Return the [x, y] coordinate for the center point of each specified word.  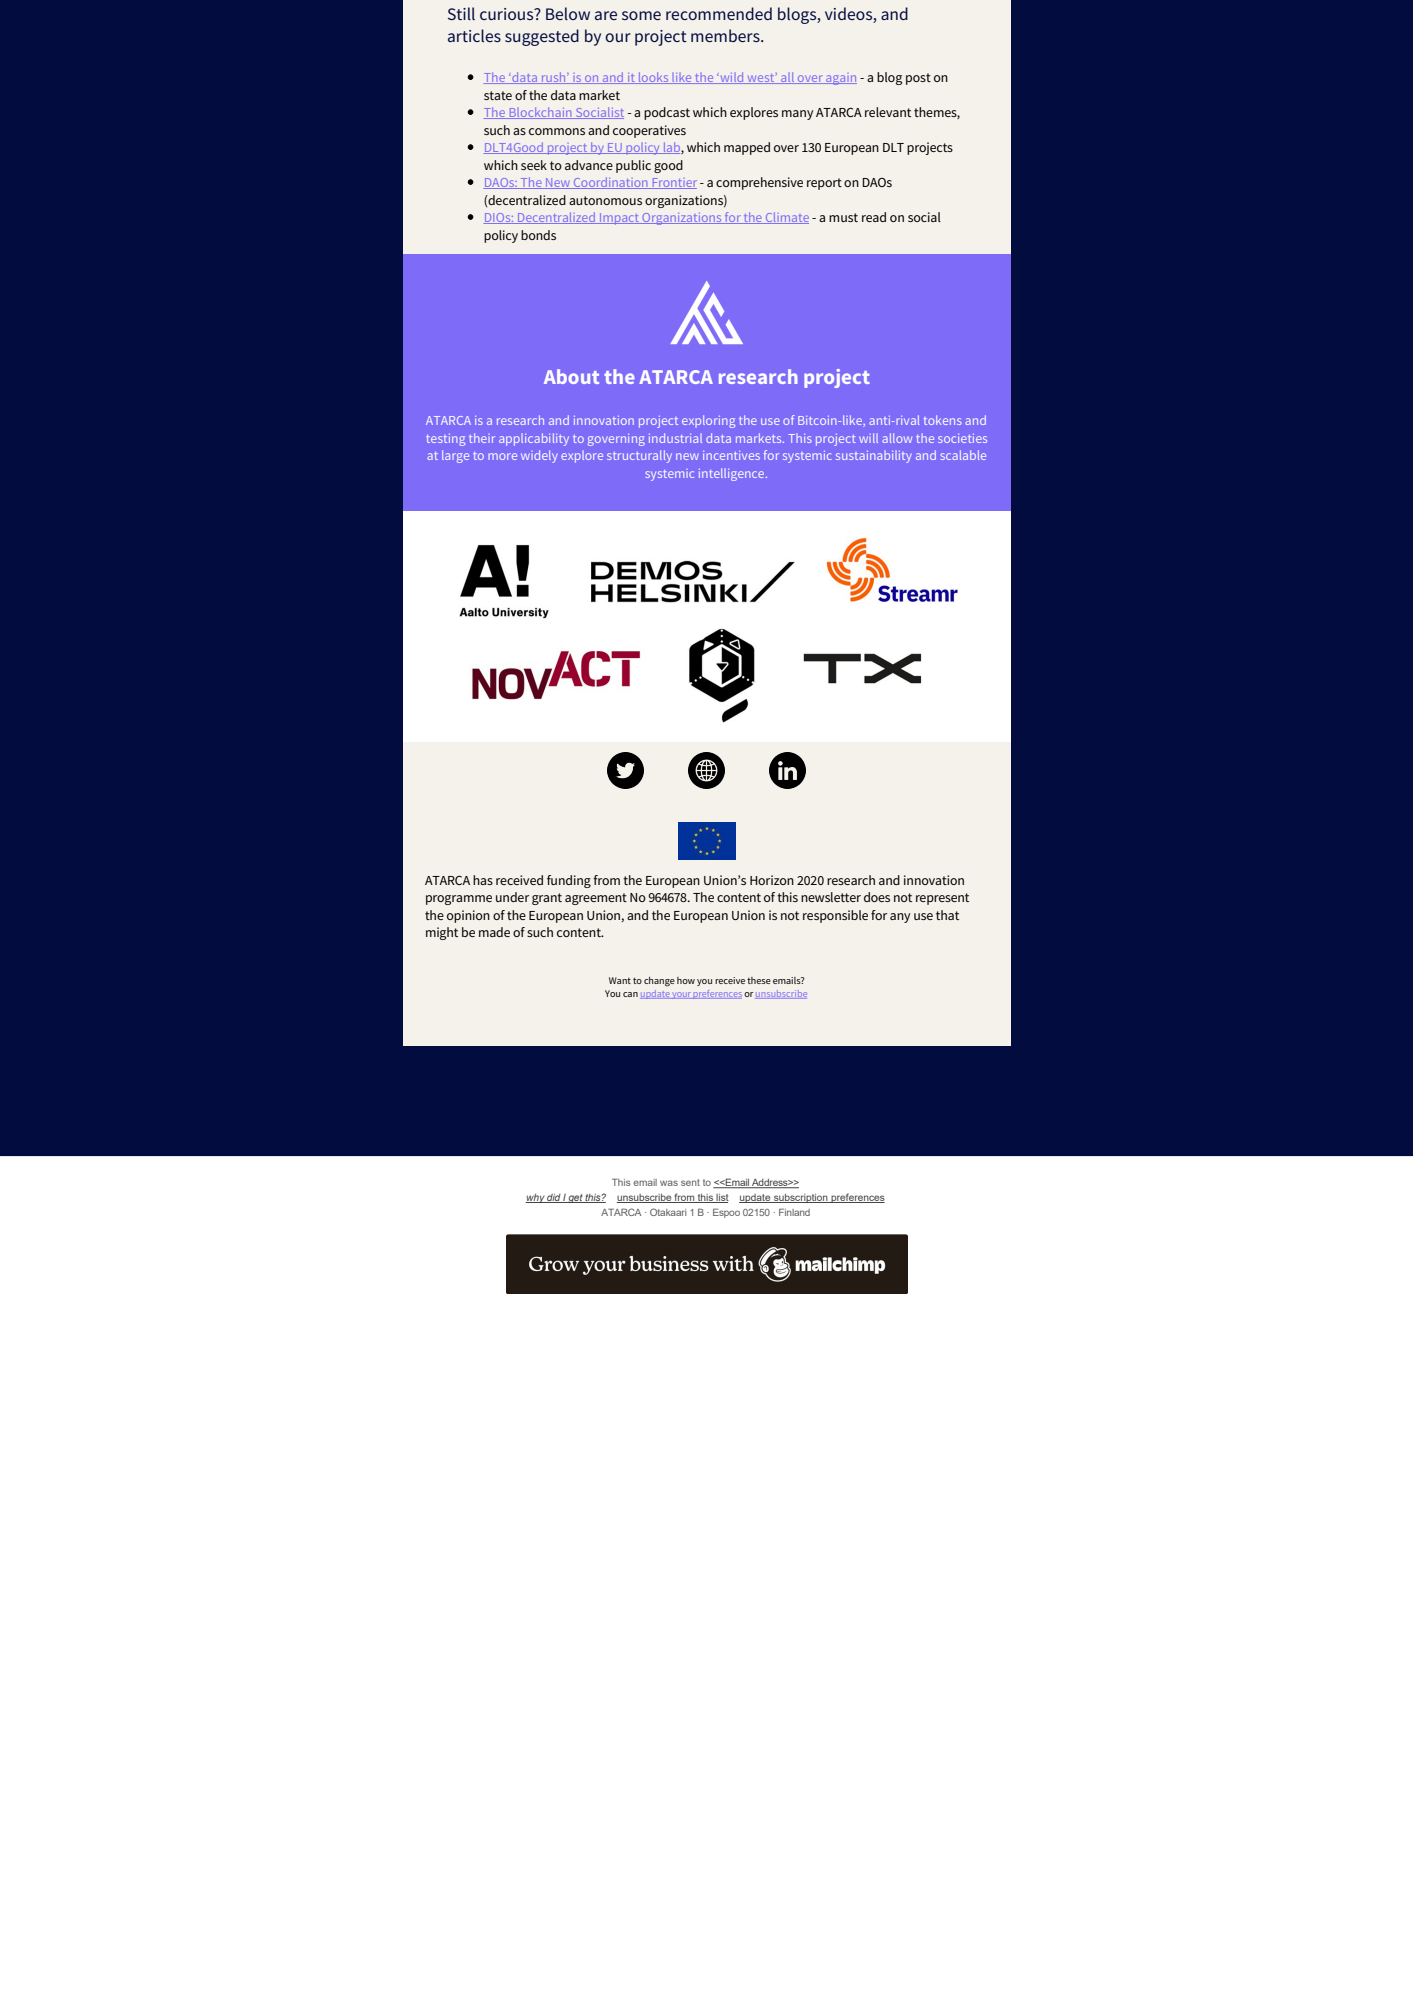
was [669, 1183]
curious [508, 14]
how [686, 980]
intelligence [733, 474]
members [726, 35]
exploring [708, 421]
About [571, 376]
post [918, 79]
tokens [943, 420]
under [512, 897]
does [877, 897]
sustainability [874, 457]
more [502, 456]
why [535, 1198]
